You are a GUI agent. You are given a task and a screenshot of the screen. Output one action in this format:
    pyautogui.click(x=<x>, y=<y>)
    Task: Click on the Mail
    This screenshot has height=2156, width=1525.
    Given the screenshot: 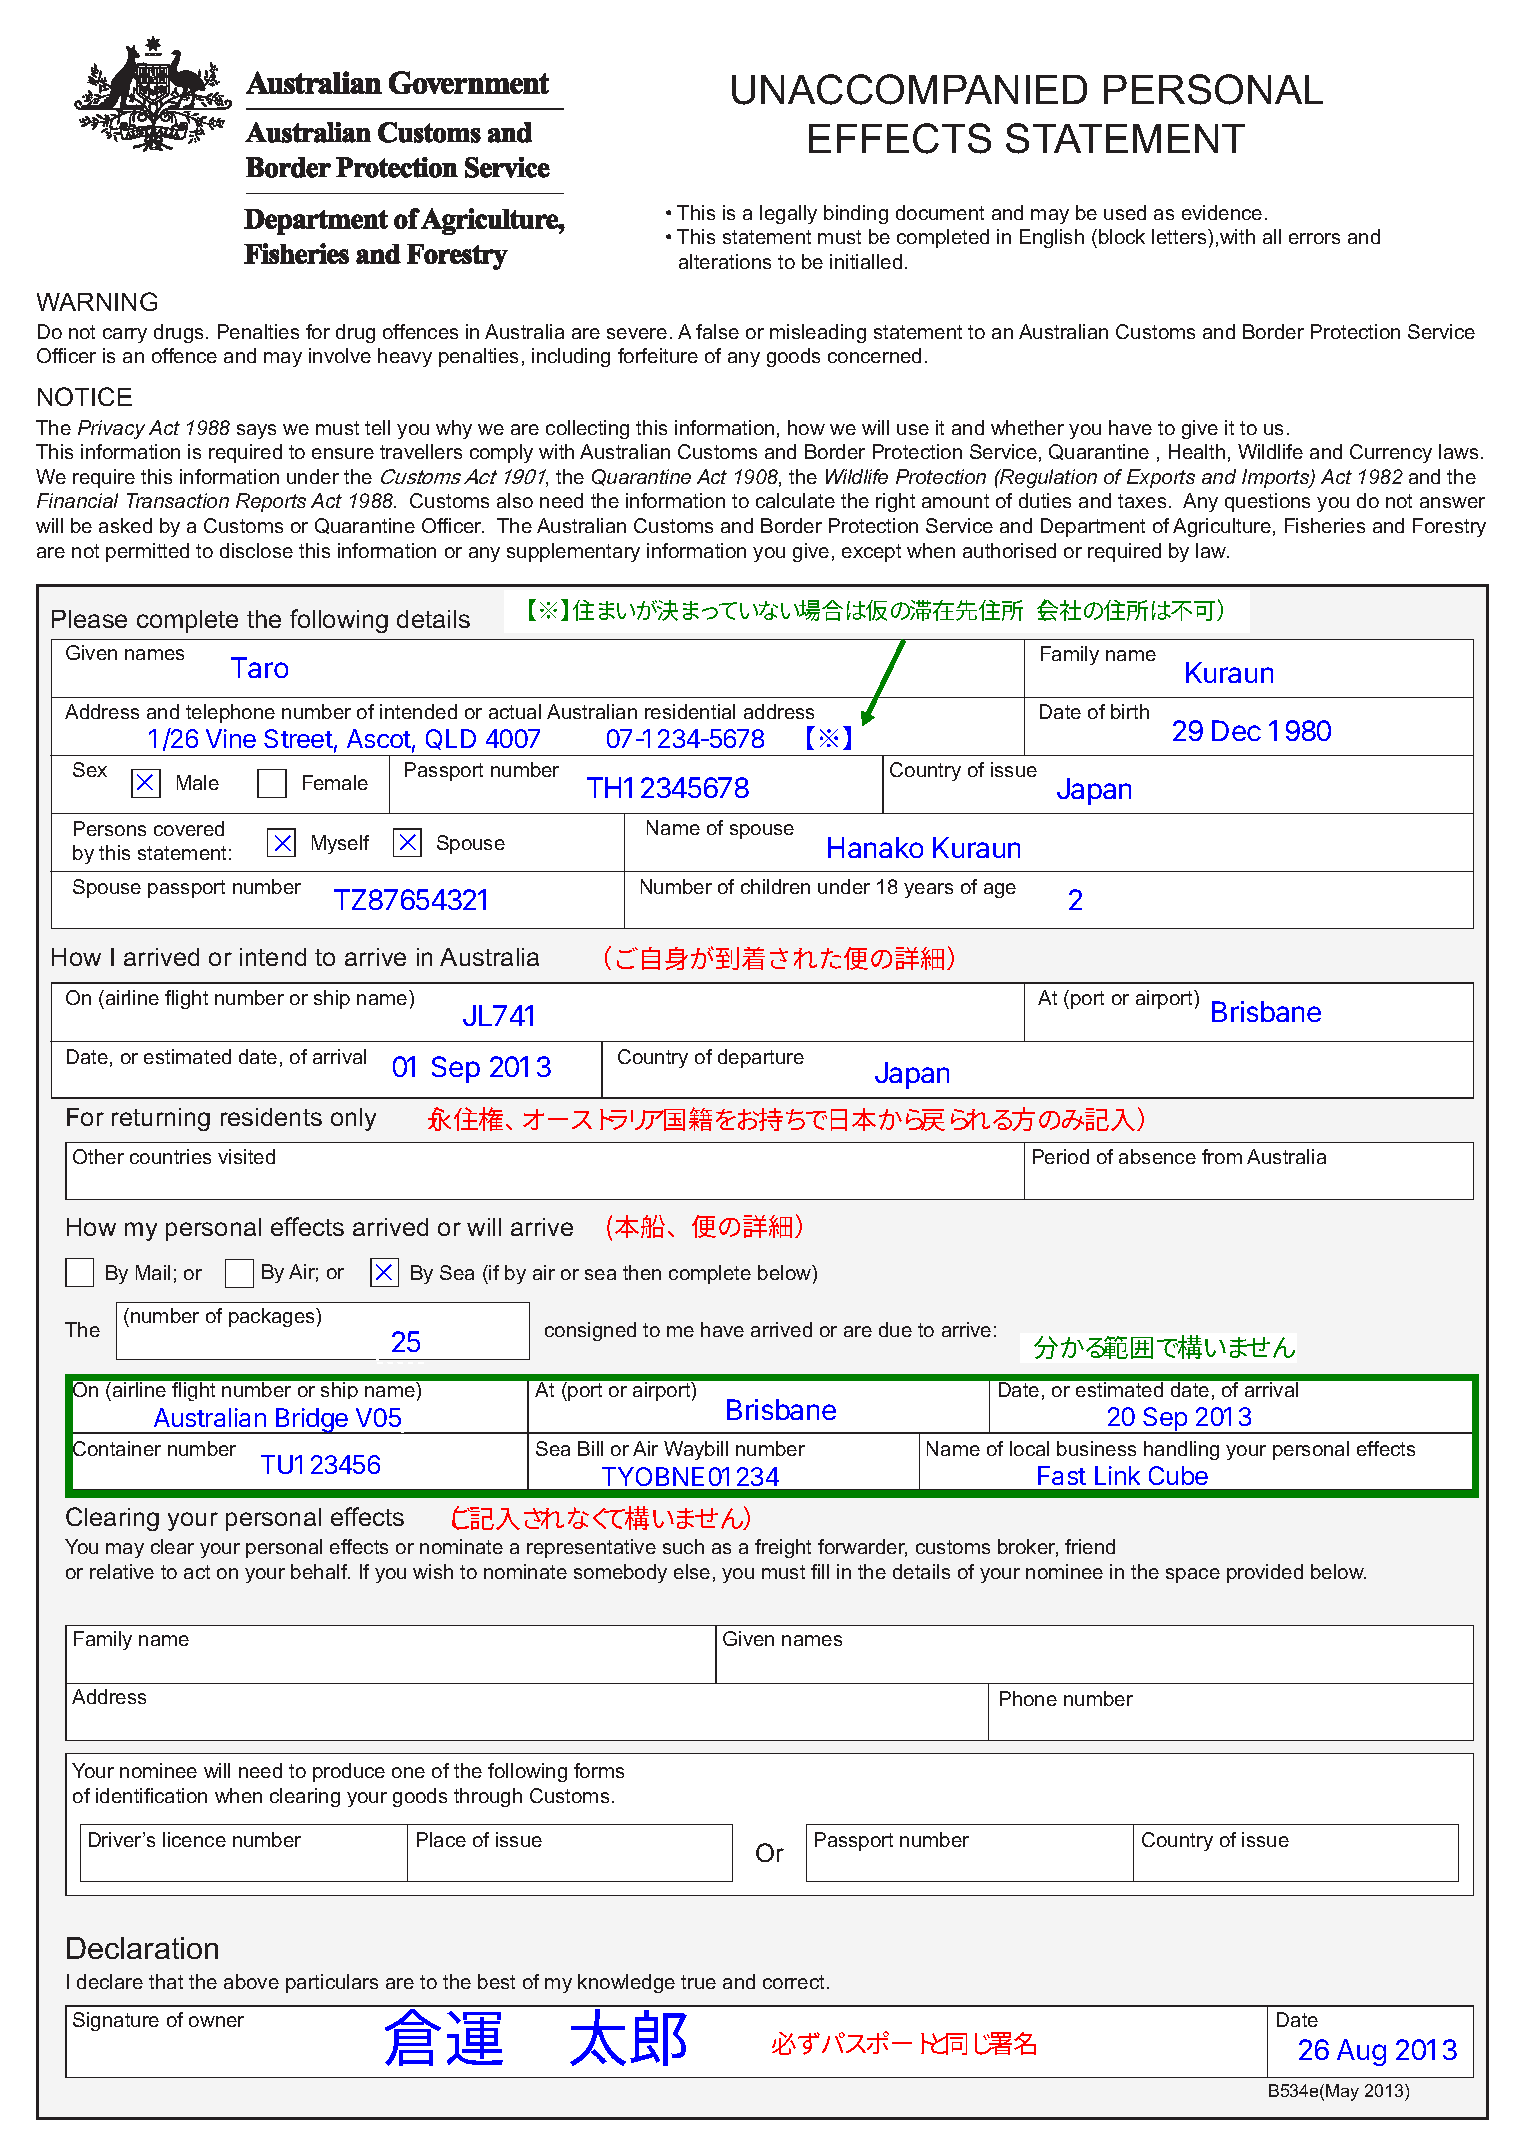 What is the action you would take?
    pyautogui.click(x=153, y=1272)
